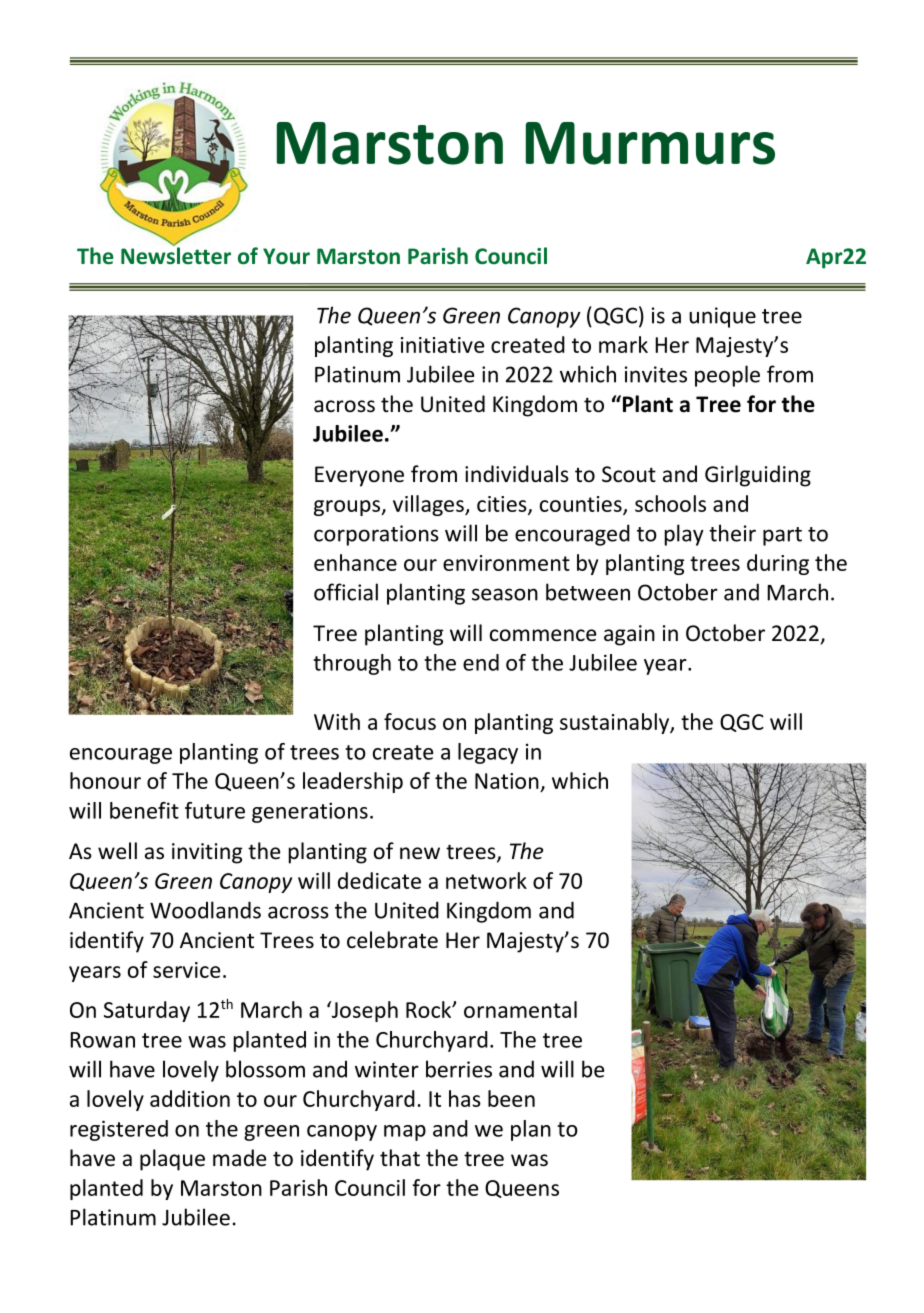  I want to click on addition, so click(190, 1098).
